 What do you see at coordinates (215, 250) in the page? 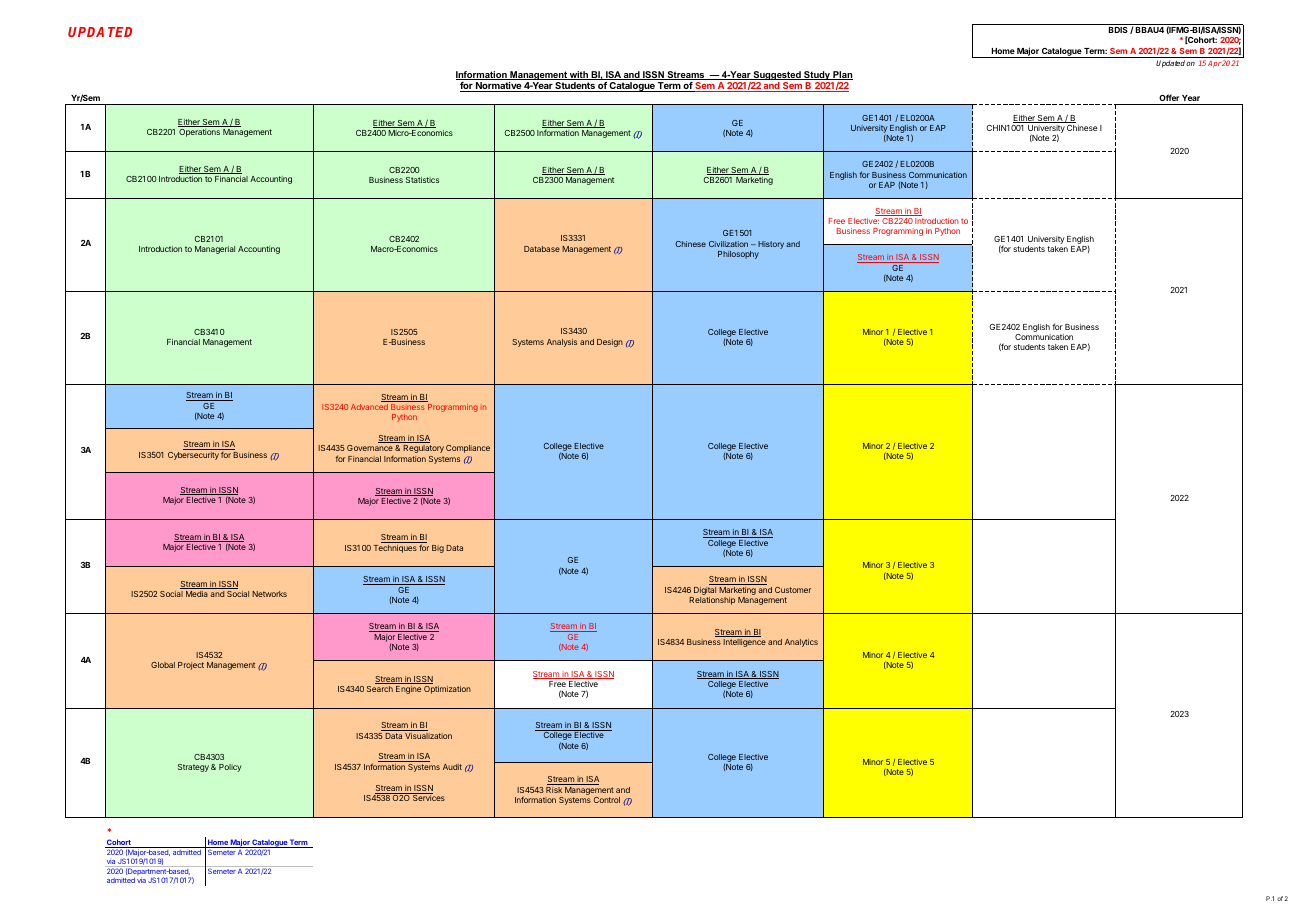
I see `Managerial` at bounding box center [215, 250].
